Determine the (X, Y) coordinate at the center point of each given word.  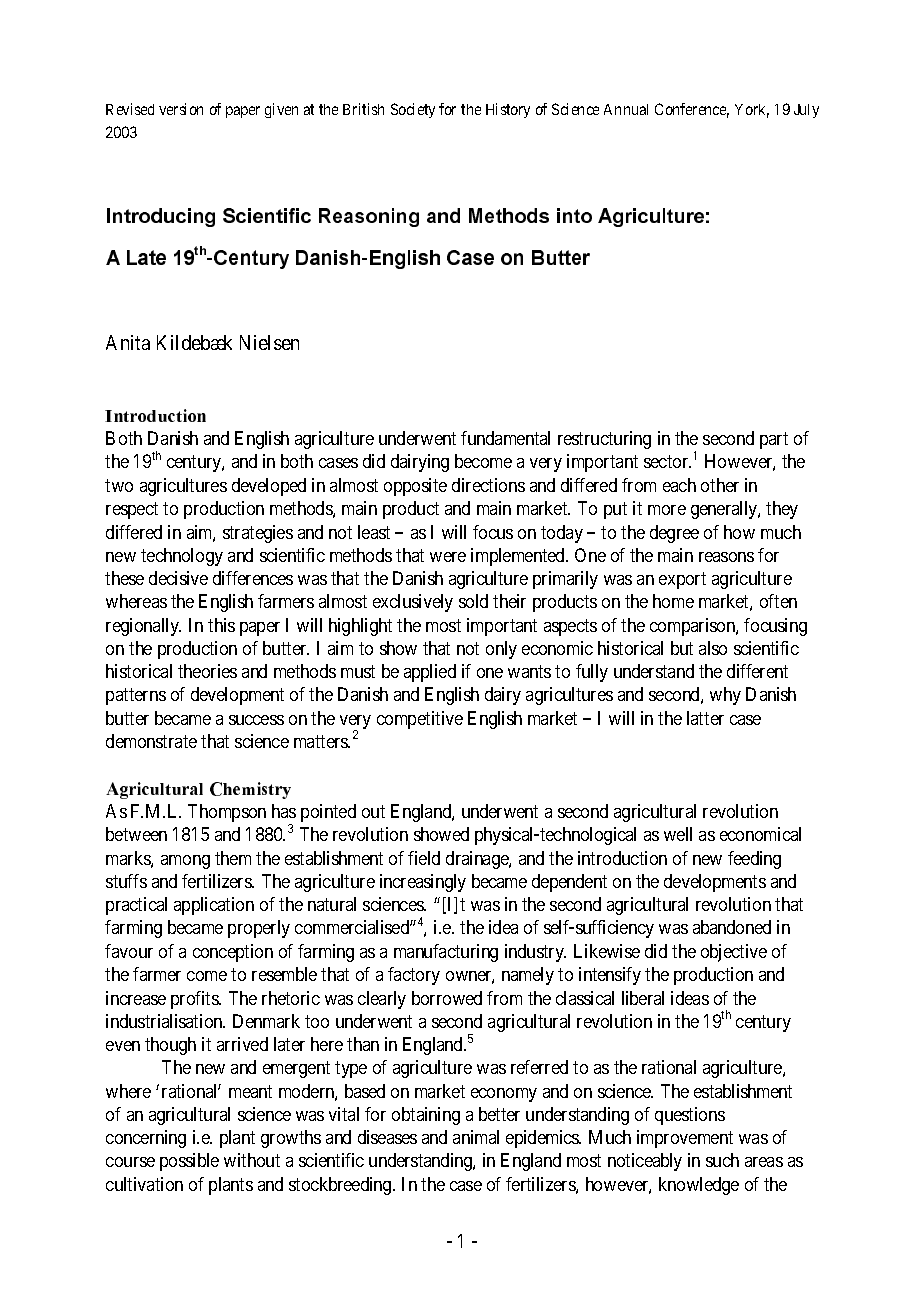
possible (189, 1162)
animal (476, 1137)
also (713, 648)
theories (207, 671)
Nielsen (269, 342)
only (501, 650)
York (752, 111)
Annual (626, 109)
